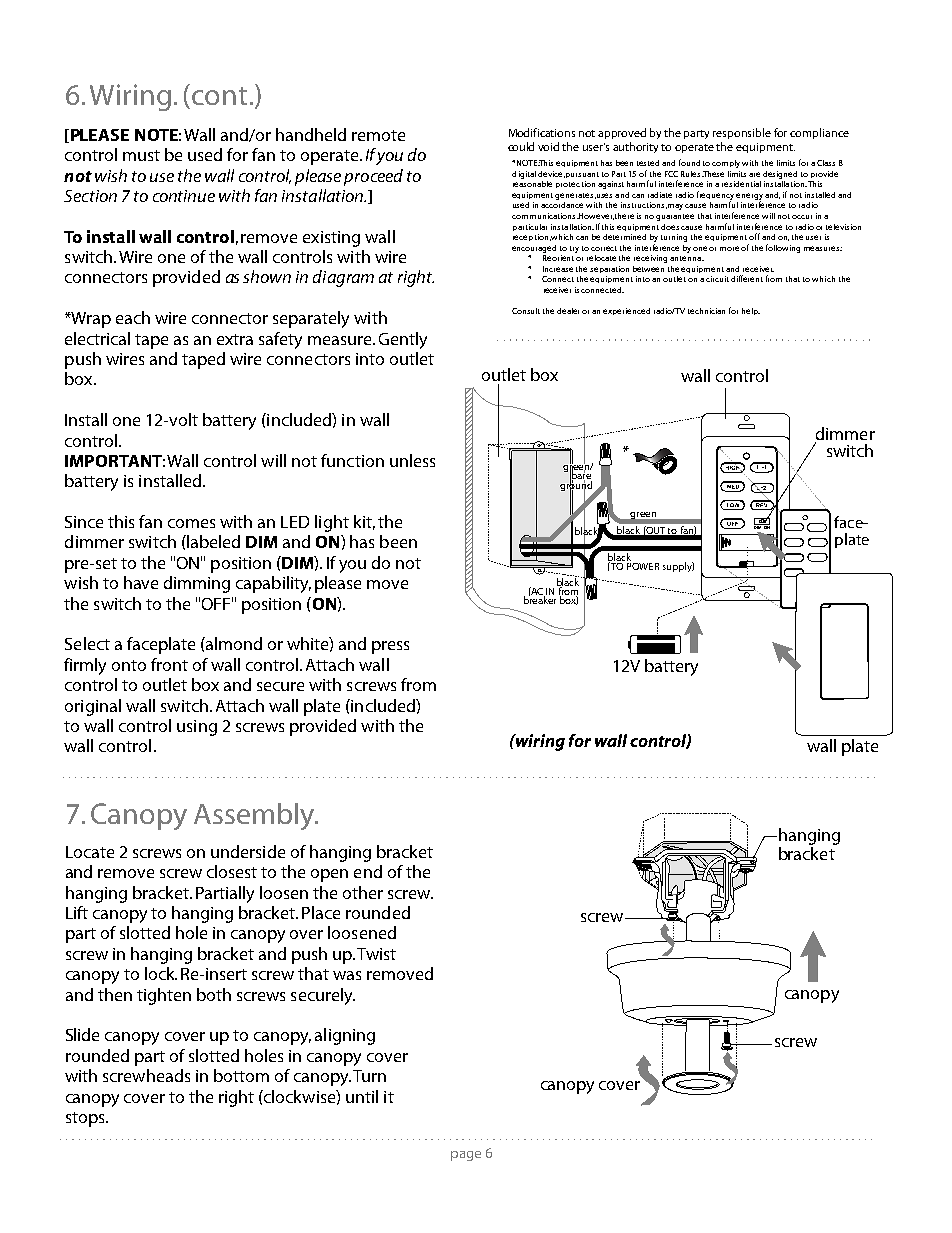 Image resolution: width=952 pixels, height=1233 pixels. I want to click on must, so click(141, 155).
